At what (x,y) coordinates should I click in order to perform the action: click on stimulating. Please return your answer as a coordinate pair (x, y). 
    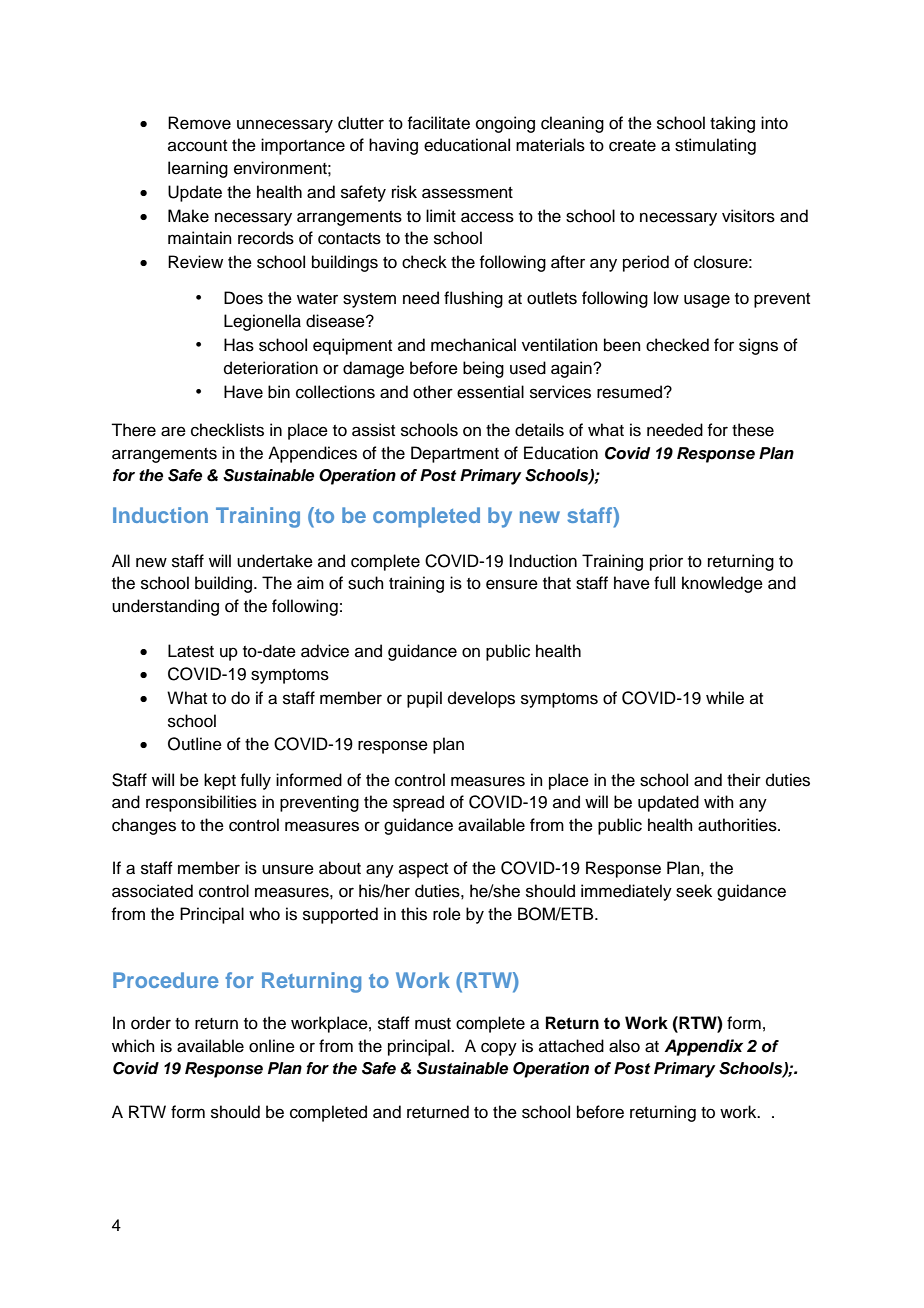
    Looking at the image, I should click on (715, 146).
